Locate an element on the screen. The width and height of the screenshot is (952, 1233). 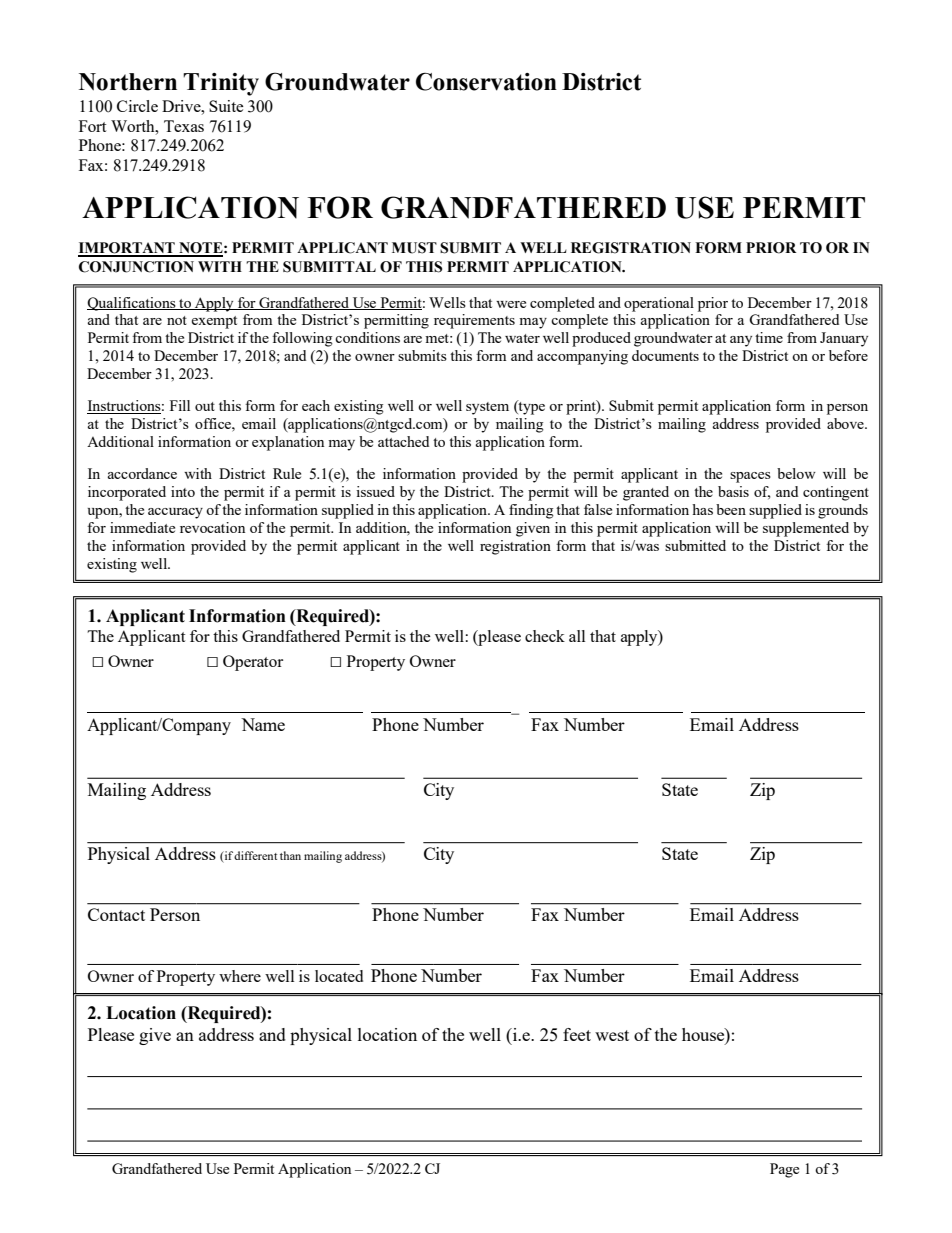
feet is located at coordinates (577, 1034).
